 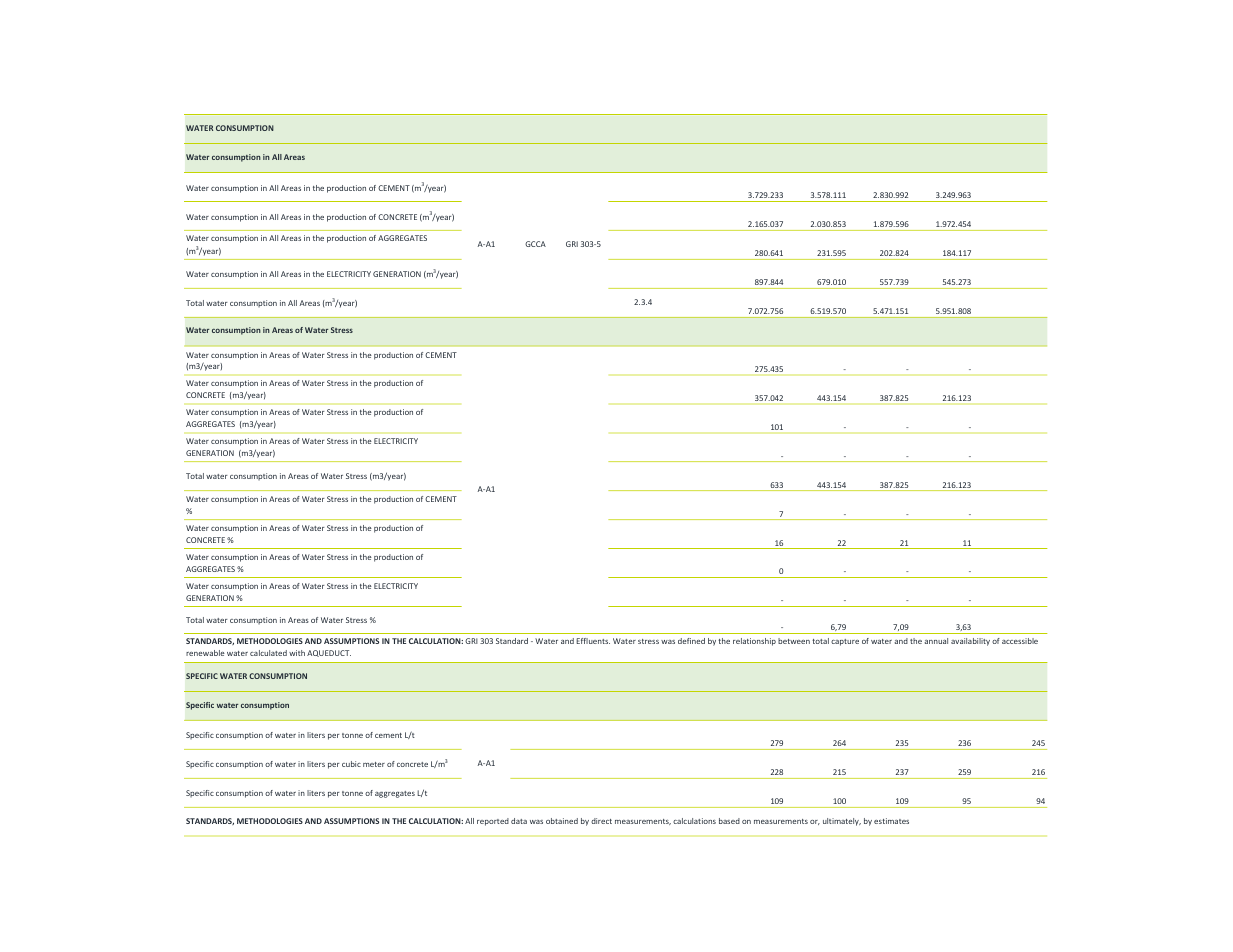 I want to click on capture, so click(x=845, y=642).
